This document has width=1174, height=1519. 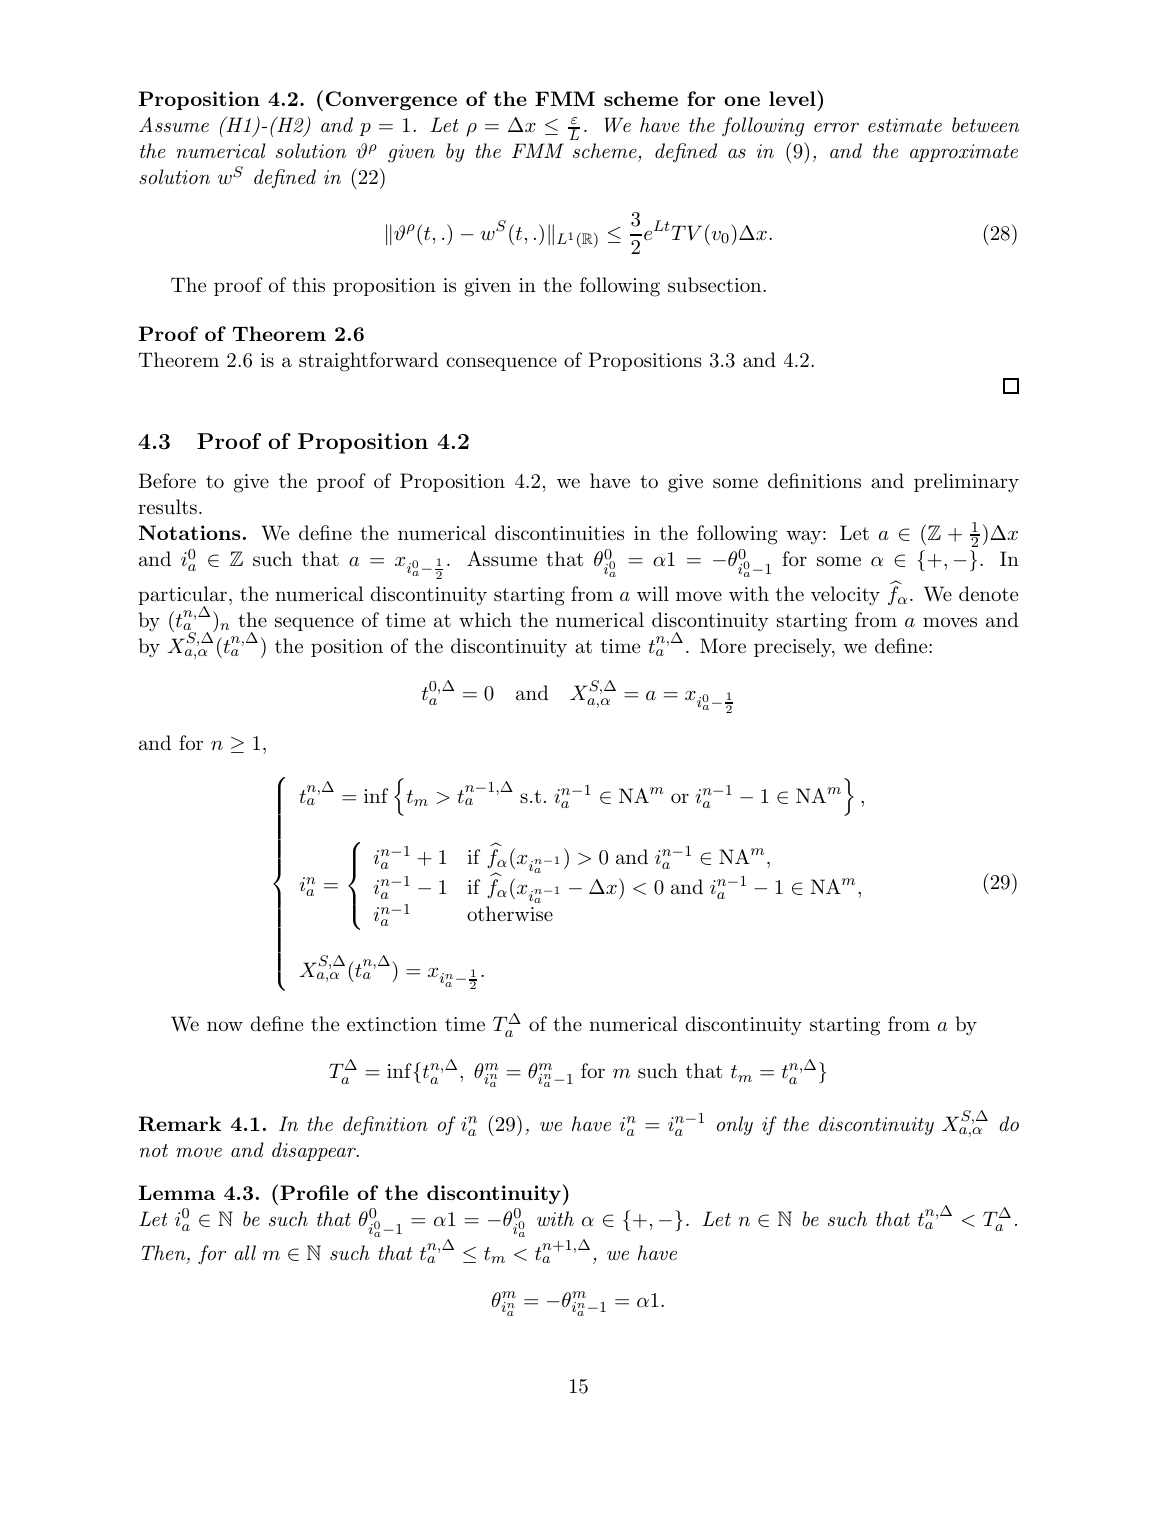 I want to click on velocity, so click(x=845, y=596).
